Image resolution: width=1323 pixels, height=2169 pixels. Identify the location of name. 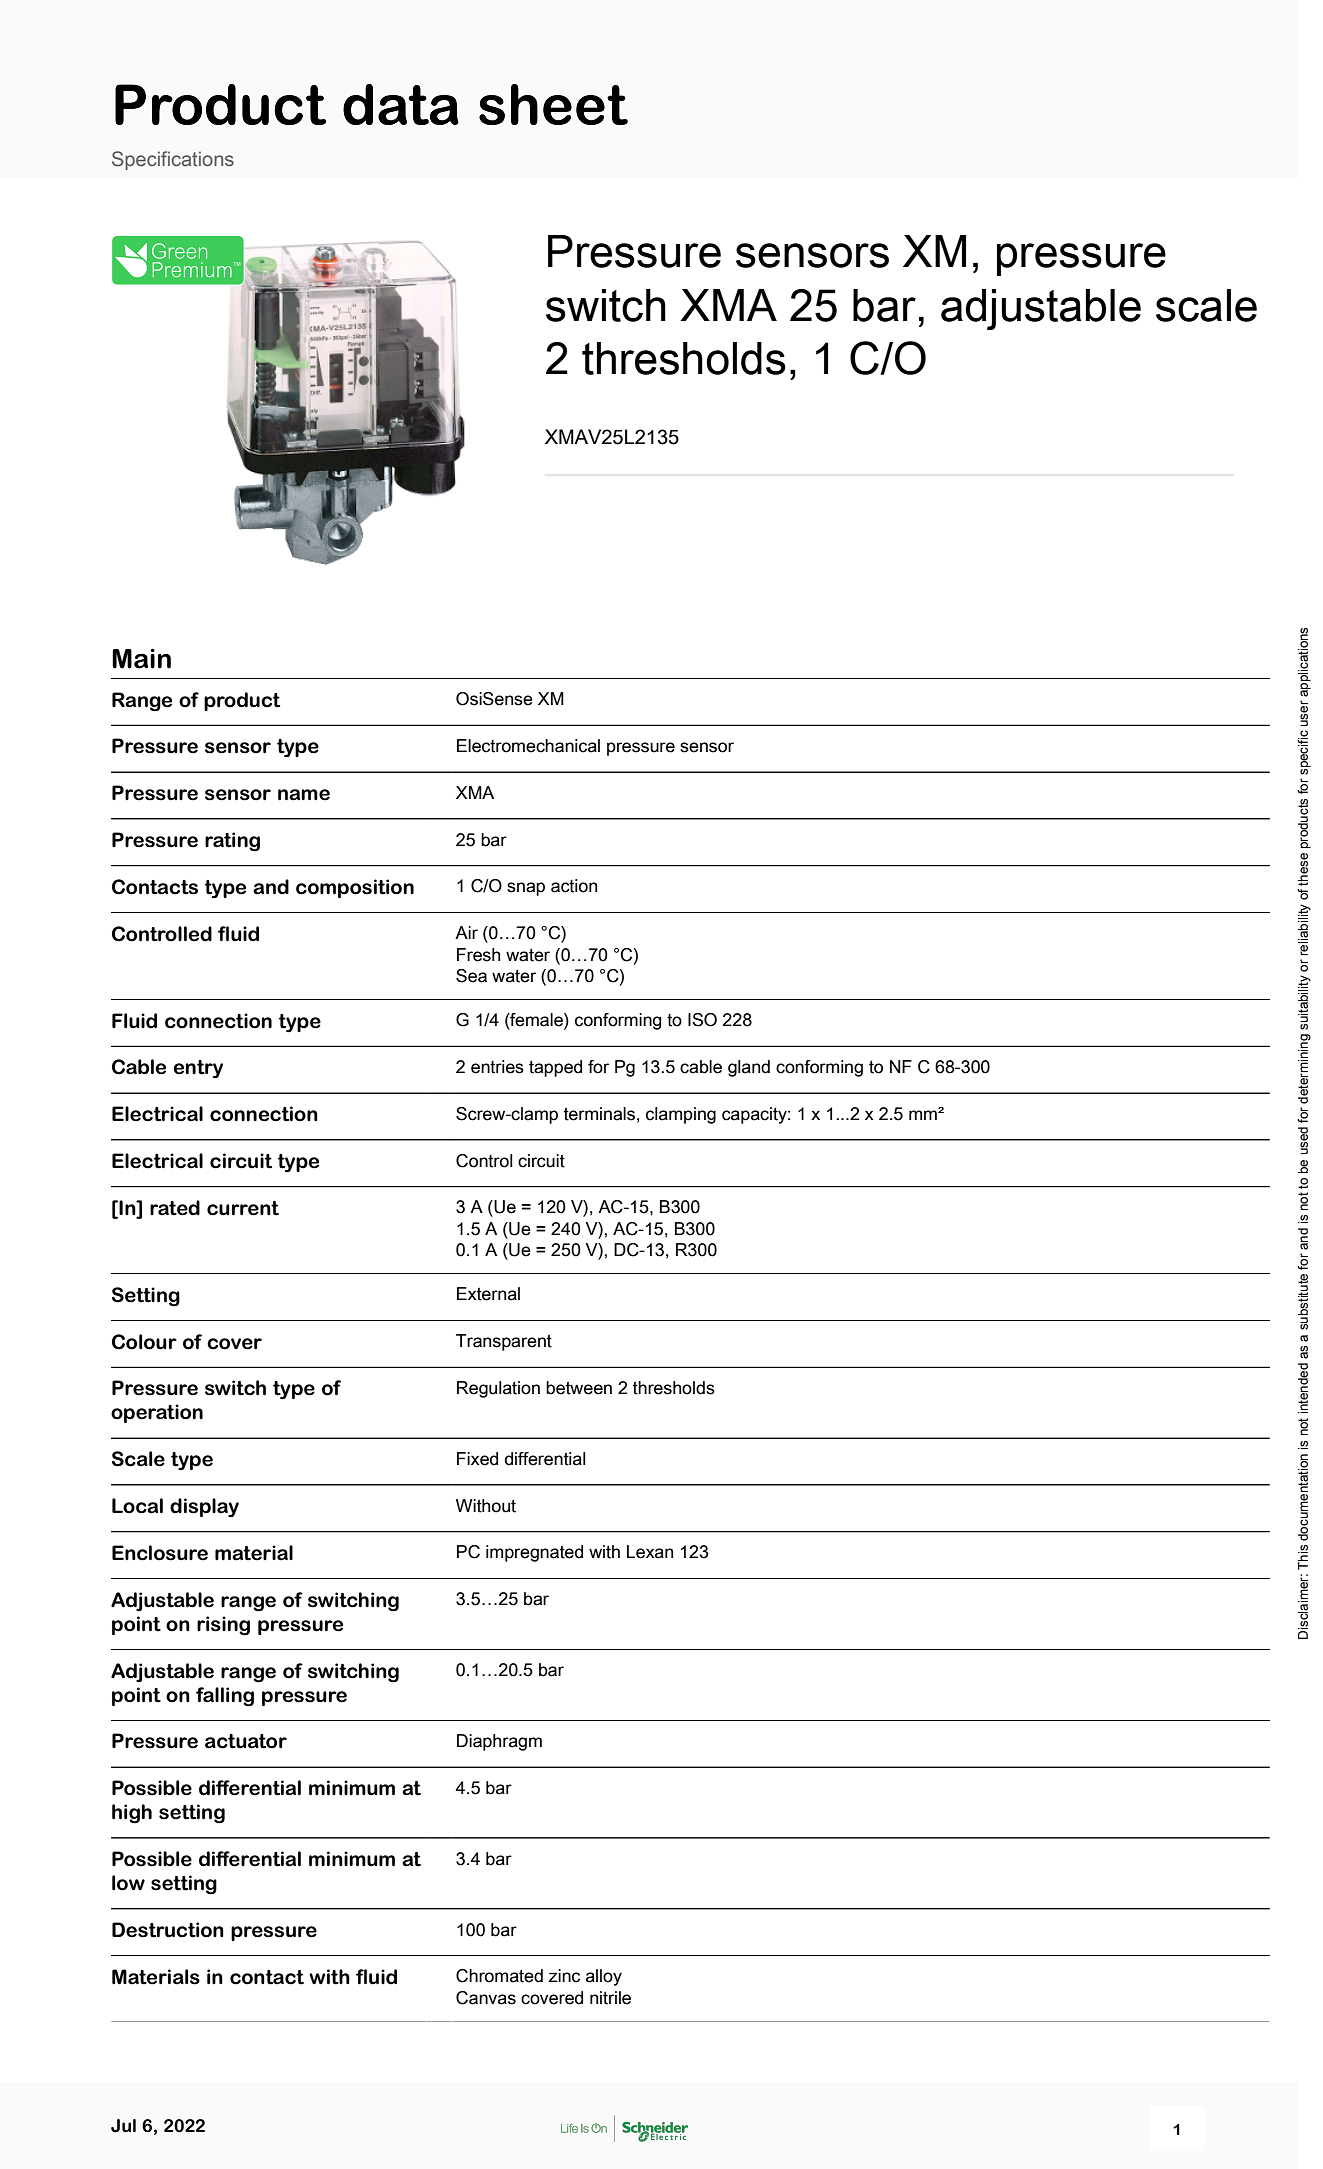
(304, 795).
